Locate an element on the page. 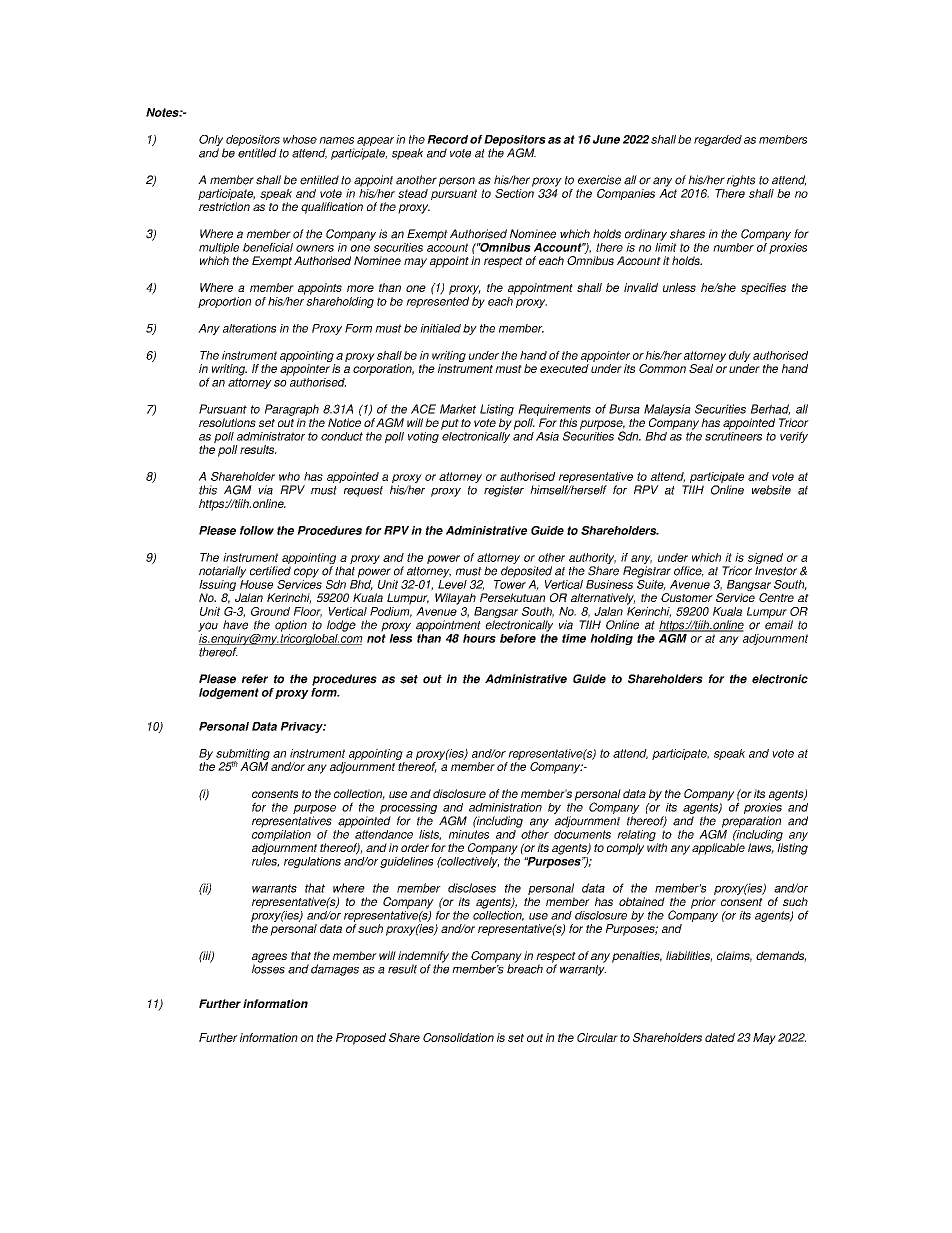  Paragraph is located at coordinates (292, 410).
